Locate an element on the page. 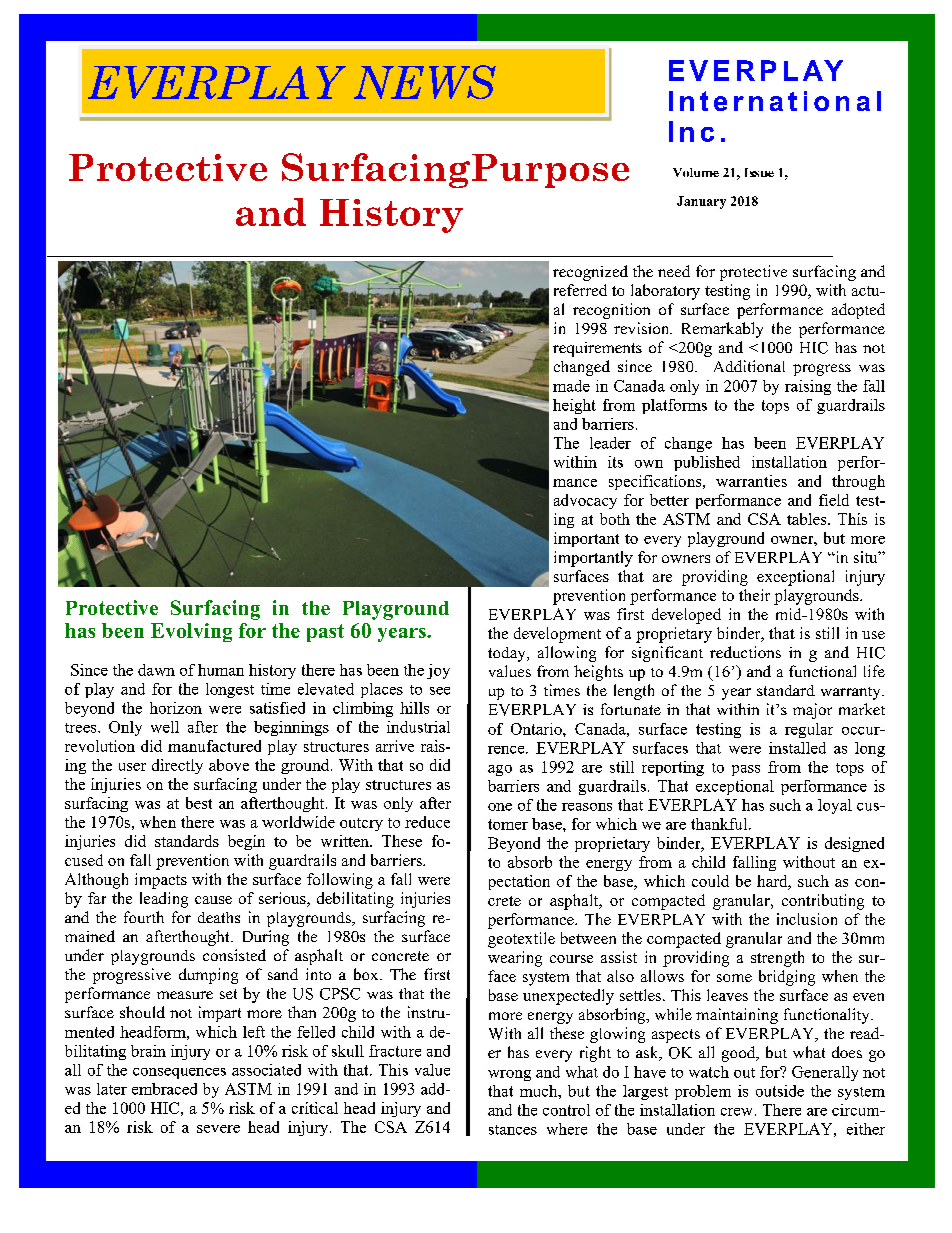  major is located at coordinates (812, 711).
